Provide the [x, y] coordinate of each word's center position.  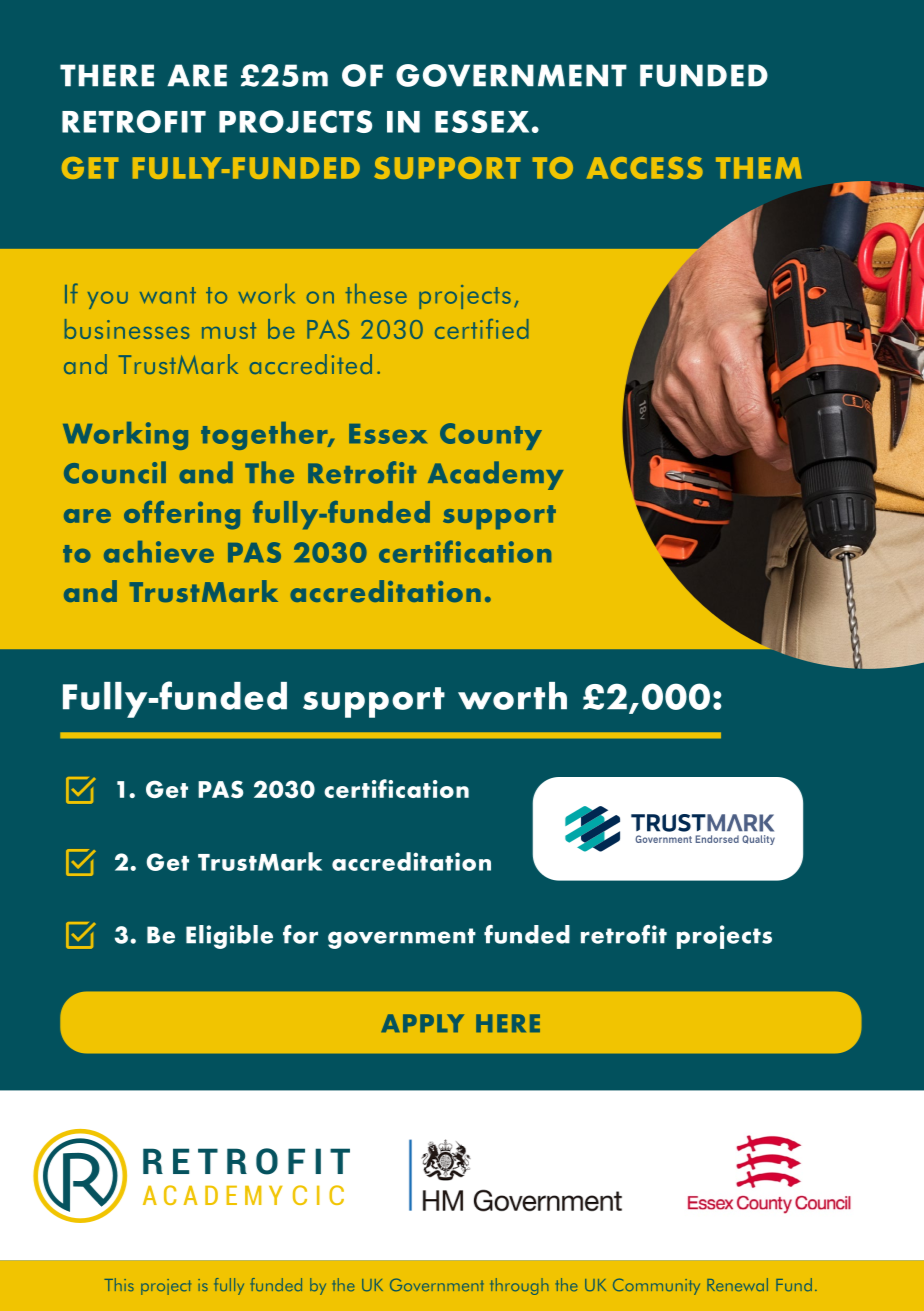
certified [482, 329]
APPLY [422, 1023]
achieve [159, 552]
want [168, 295]
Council [115, 472]
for [300, 934]
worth [512, 696]
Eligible [229, 937]
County [491, 436]
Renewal [737, 1284]
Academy [495, 475]
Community [656, 1286]
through [519, 1286]
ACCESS [645, 168]
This [119, 1284]
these [376, 294]
